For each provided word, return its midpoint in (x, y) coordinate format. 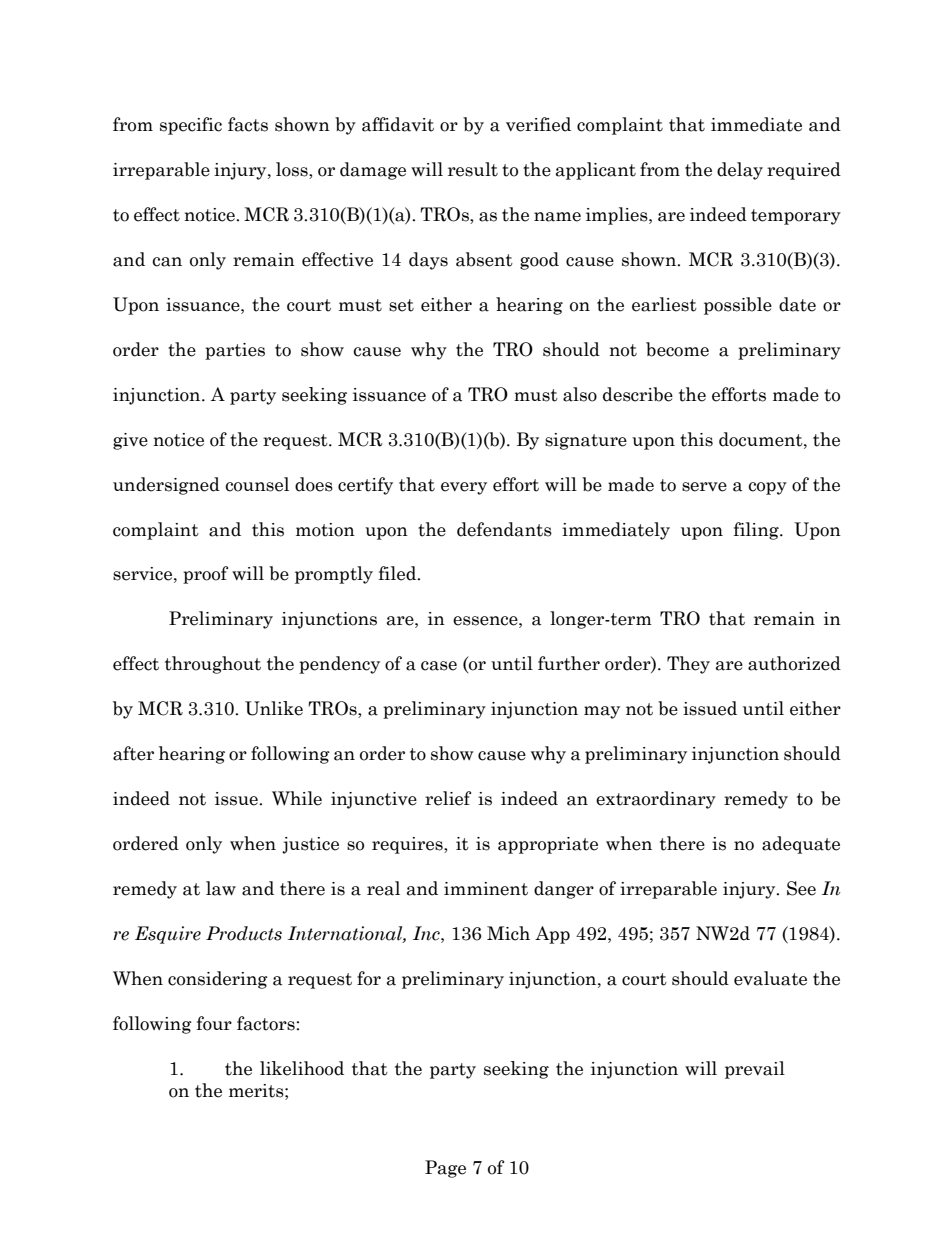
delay (740, 171)
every (464, 488)
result (473, 169)
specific (191, 126)
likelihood (302, 1068)
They (688, 665)
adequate (801, 845)
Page (445, 1169)
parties (235, 351)
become (677, 349)
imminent (486, 889)
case (439, 666)
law (221, 888)
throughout (213, 665)
